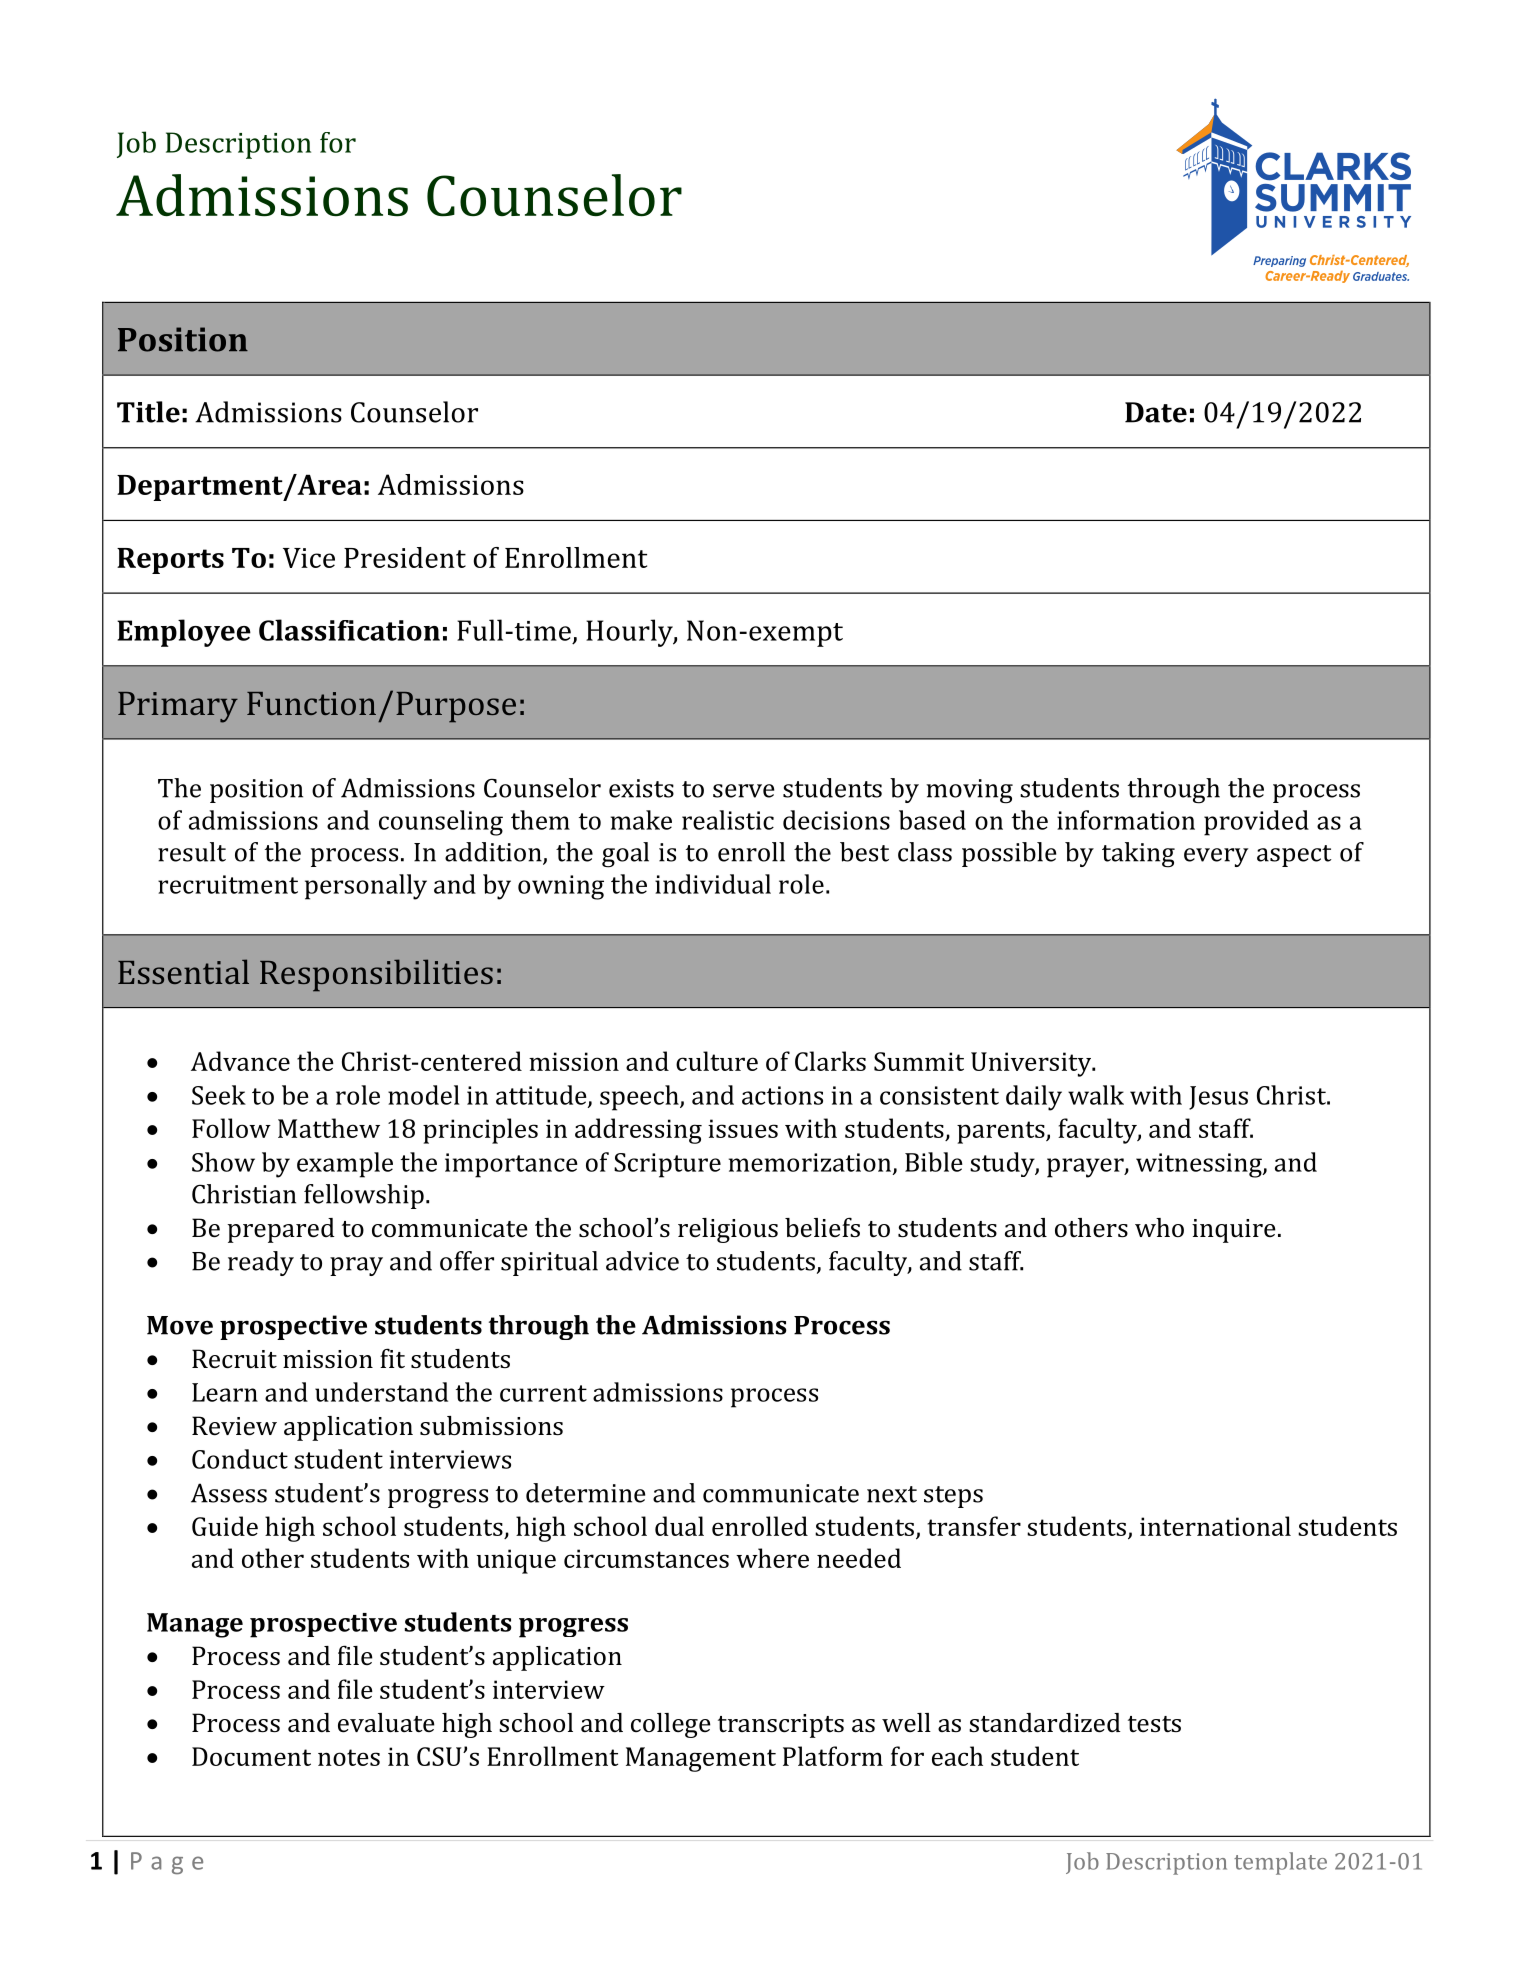 The height and width of the document is (1966, 1519). What do you see at coordinates (743, 1128) in the document?
I see `issues` at bounding box center [743, 1128].
